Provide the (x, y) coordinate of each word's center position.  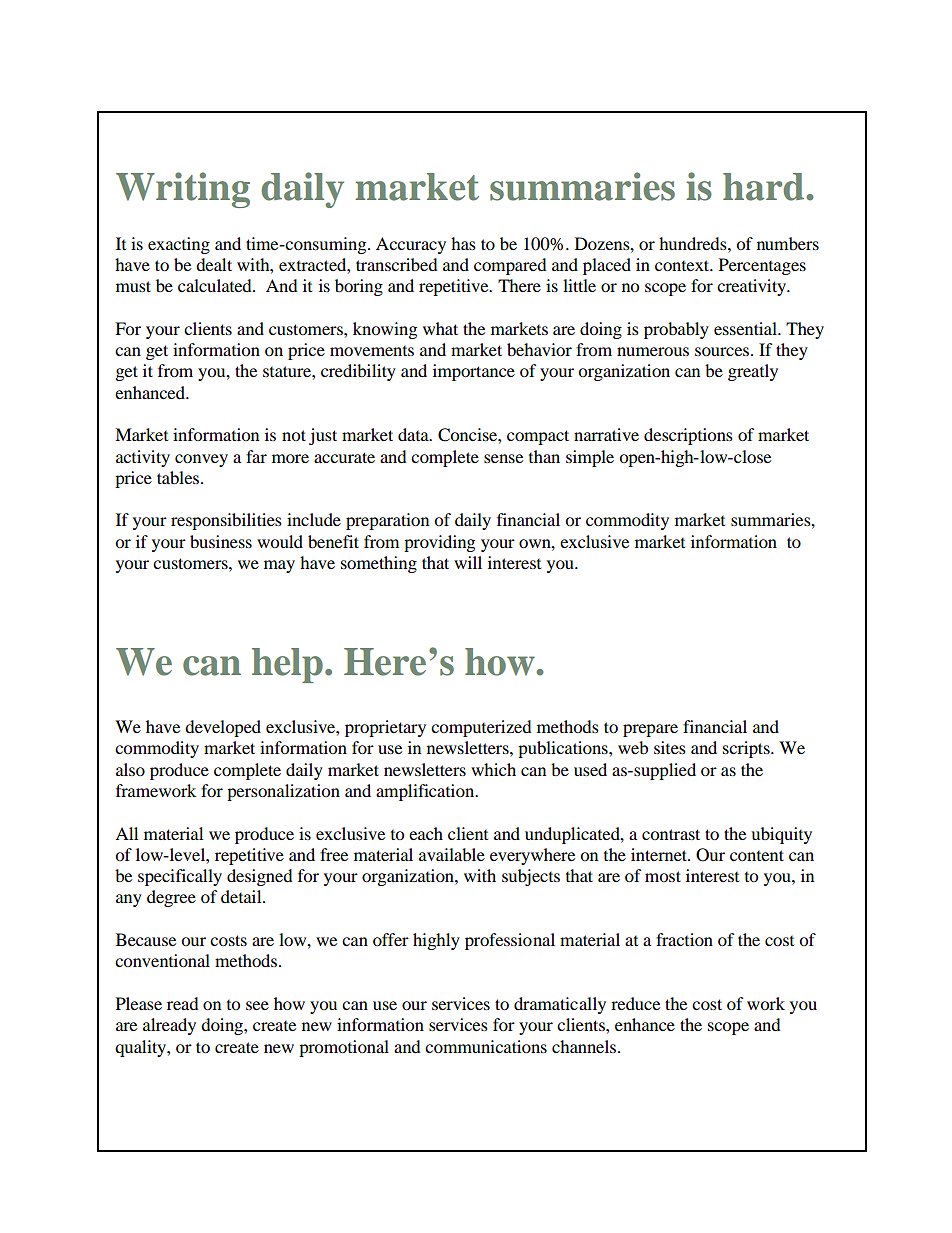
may (279, 566)
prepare (650, 730)
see (257, 1005)
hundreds (694, 243)
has (463, 243)
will (468, 562)
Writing (183, 190)
